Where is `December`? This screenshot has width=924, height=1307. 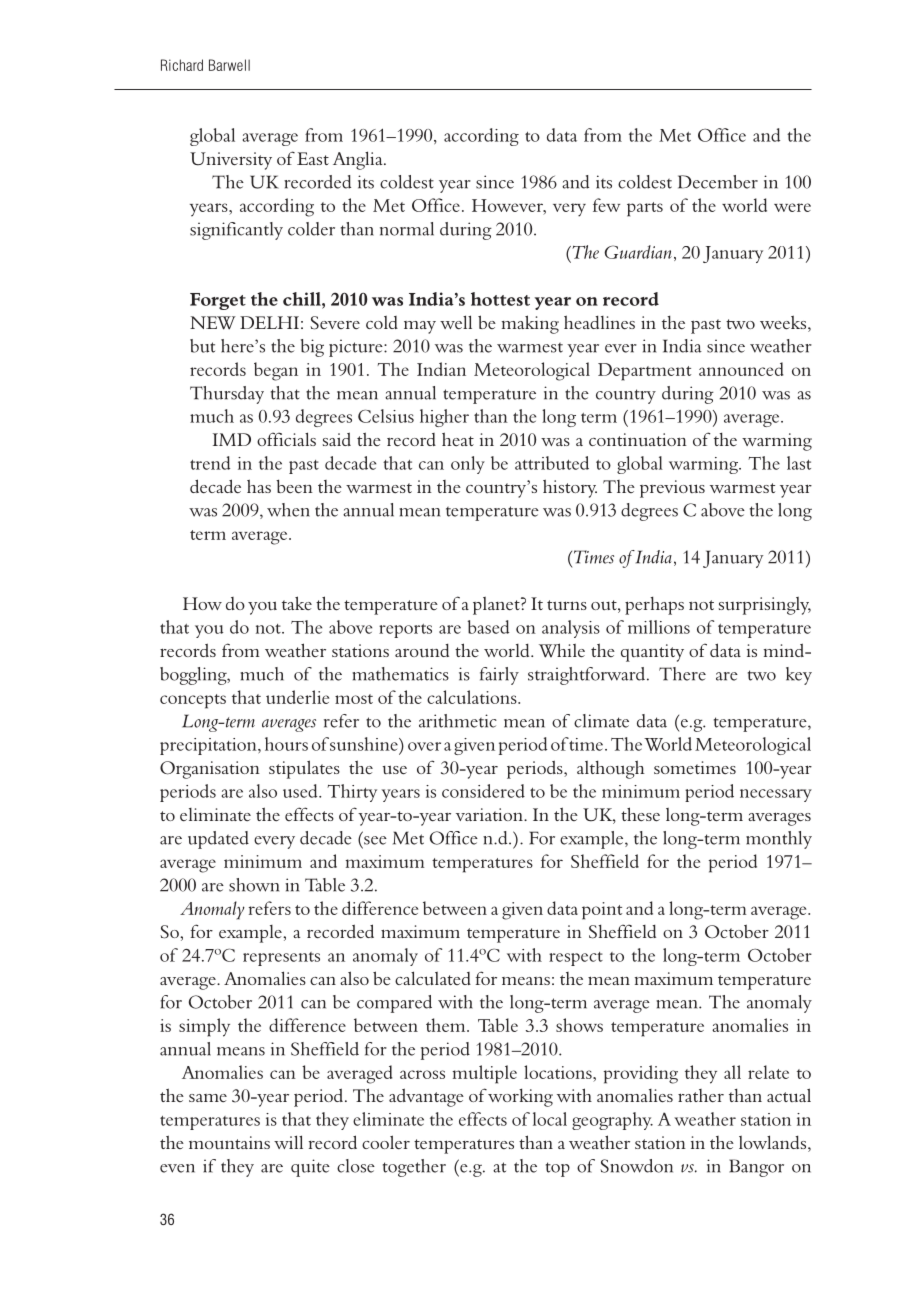
December is located at coordinates (718, 182).
